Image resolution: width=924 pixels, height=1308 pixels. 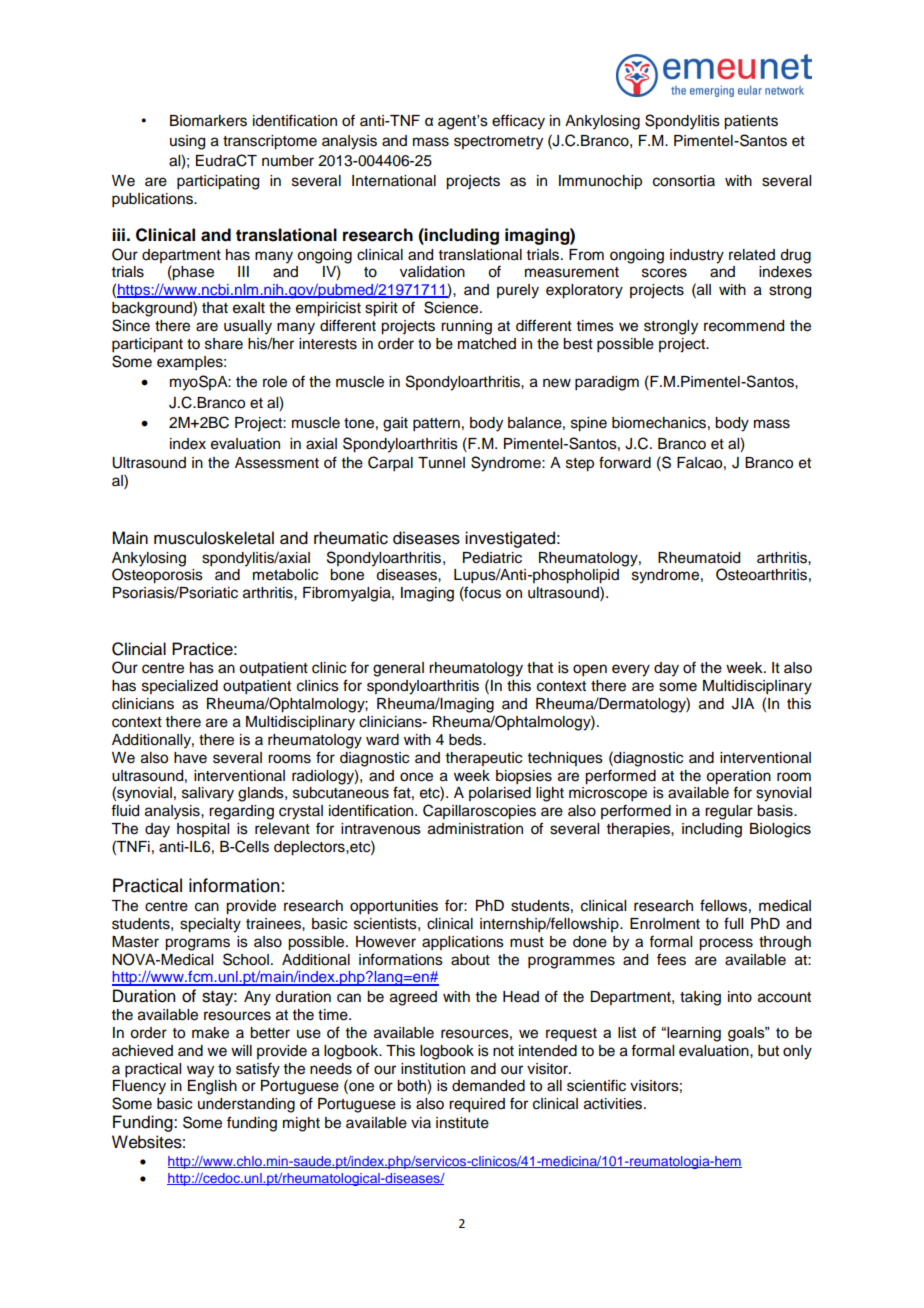 What do you see at coordinates (751, 122) in the screenshot?
I see `patients` at bounding box center [751, 122].
